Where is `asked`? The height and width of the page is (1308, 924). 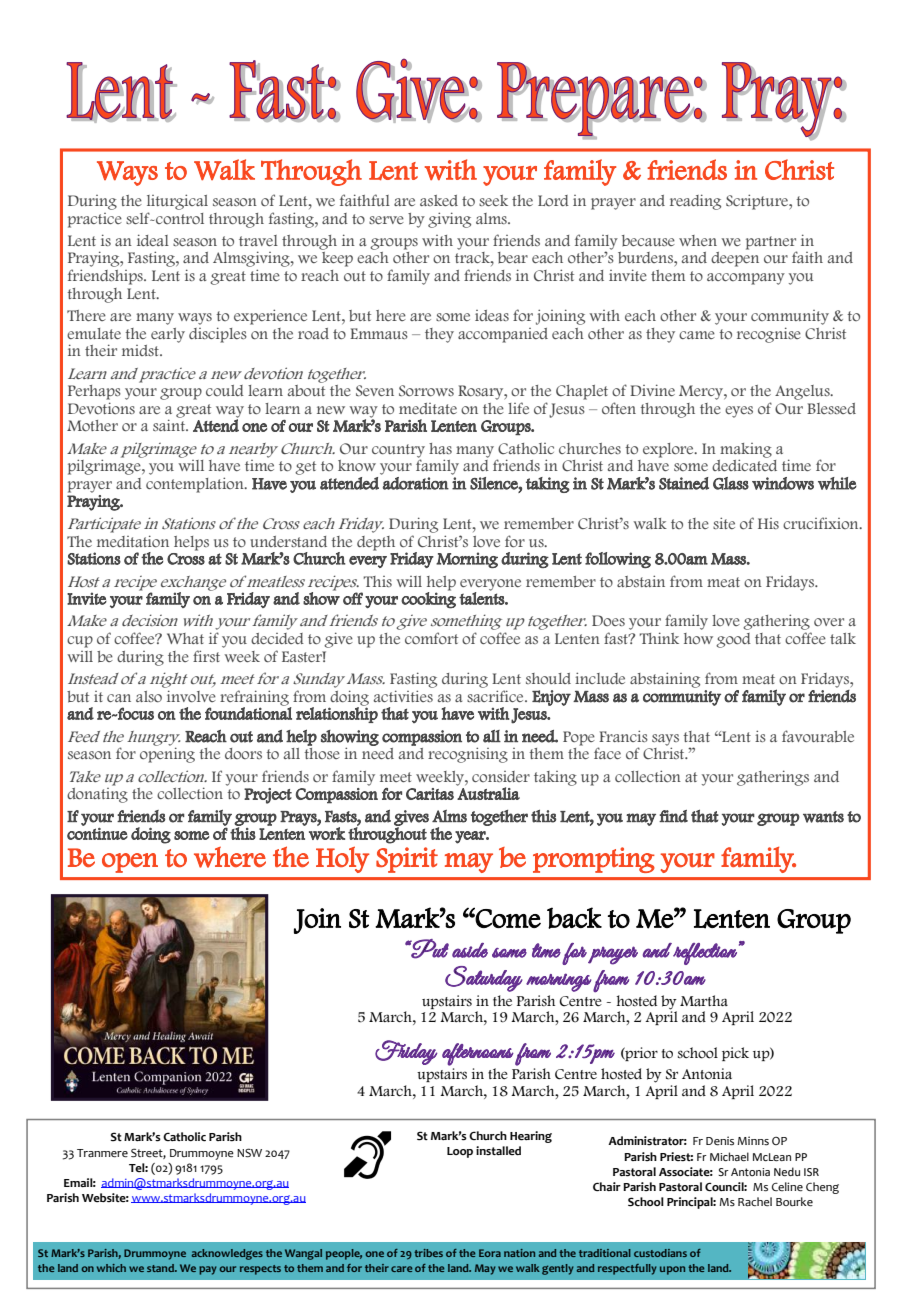
asked is located at coordinates (439, 200).
